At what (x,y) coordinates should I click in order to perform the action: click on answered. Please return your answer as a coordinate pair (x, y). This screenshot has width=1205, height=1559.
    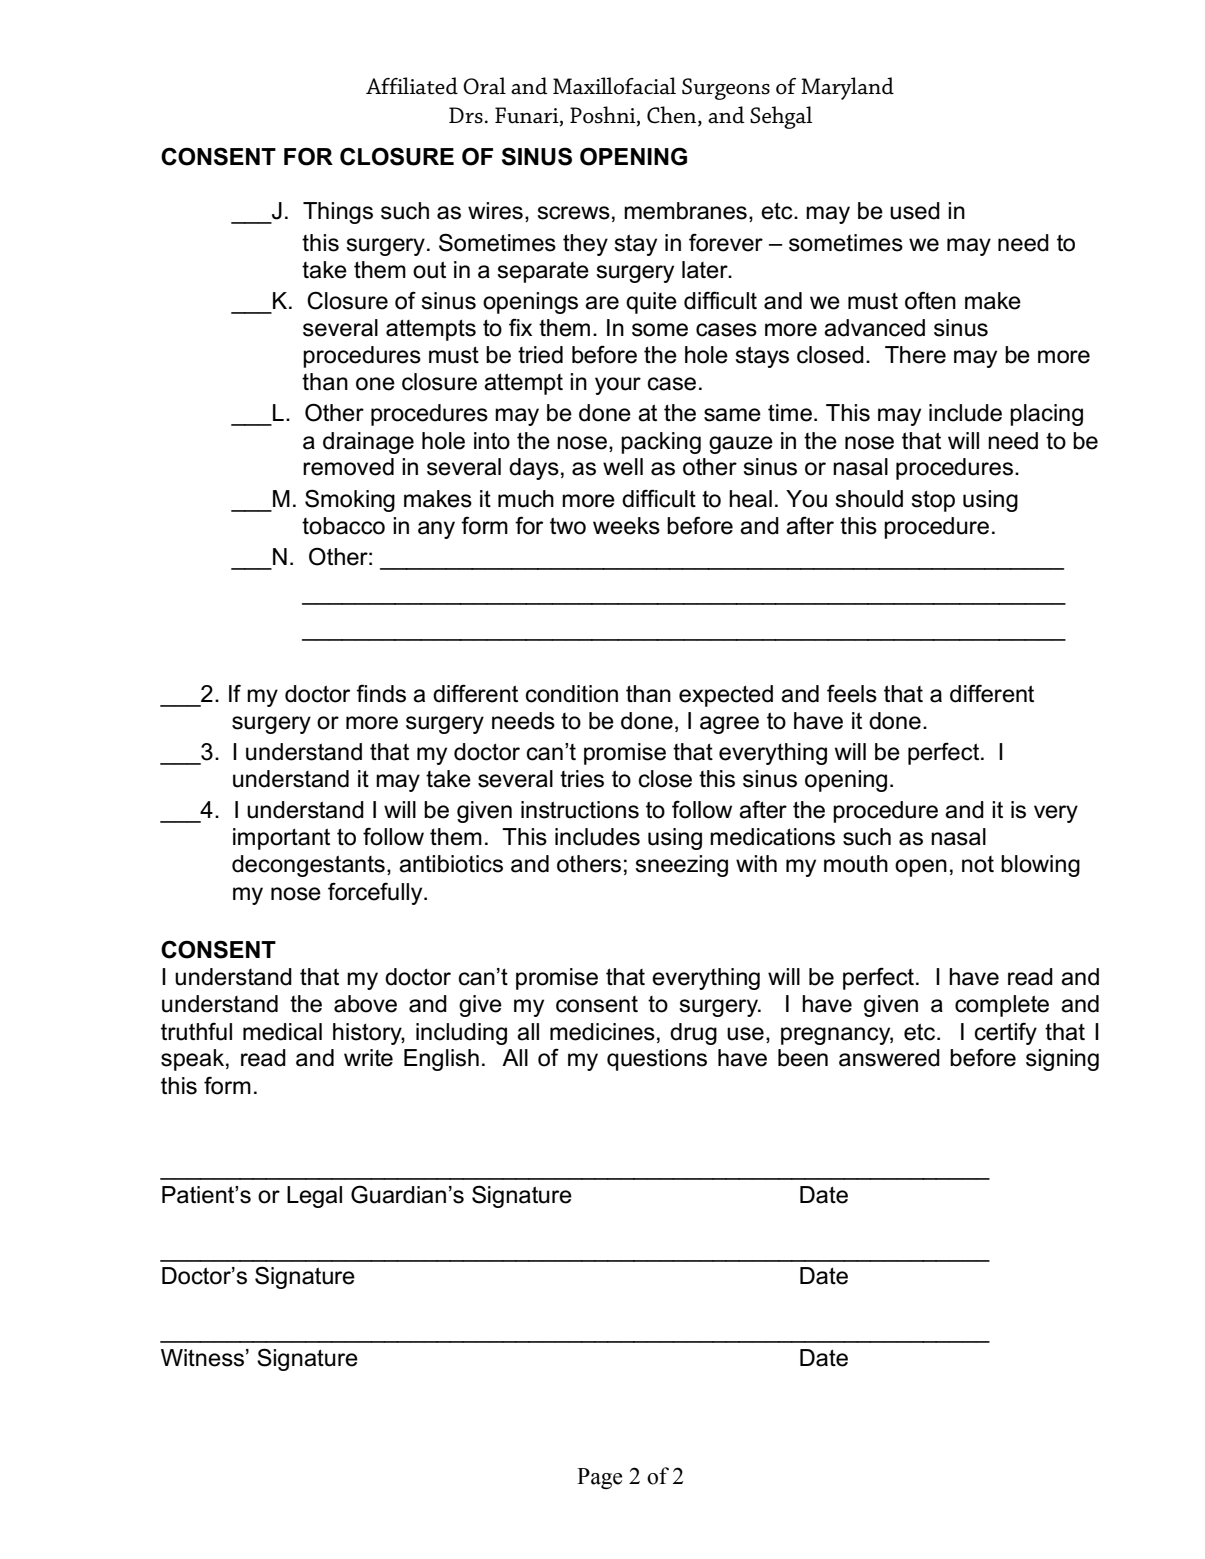
    Looking at the image, I should click on (889, 1058).
